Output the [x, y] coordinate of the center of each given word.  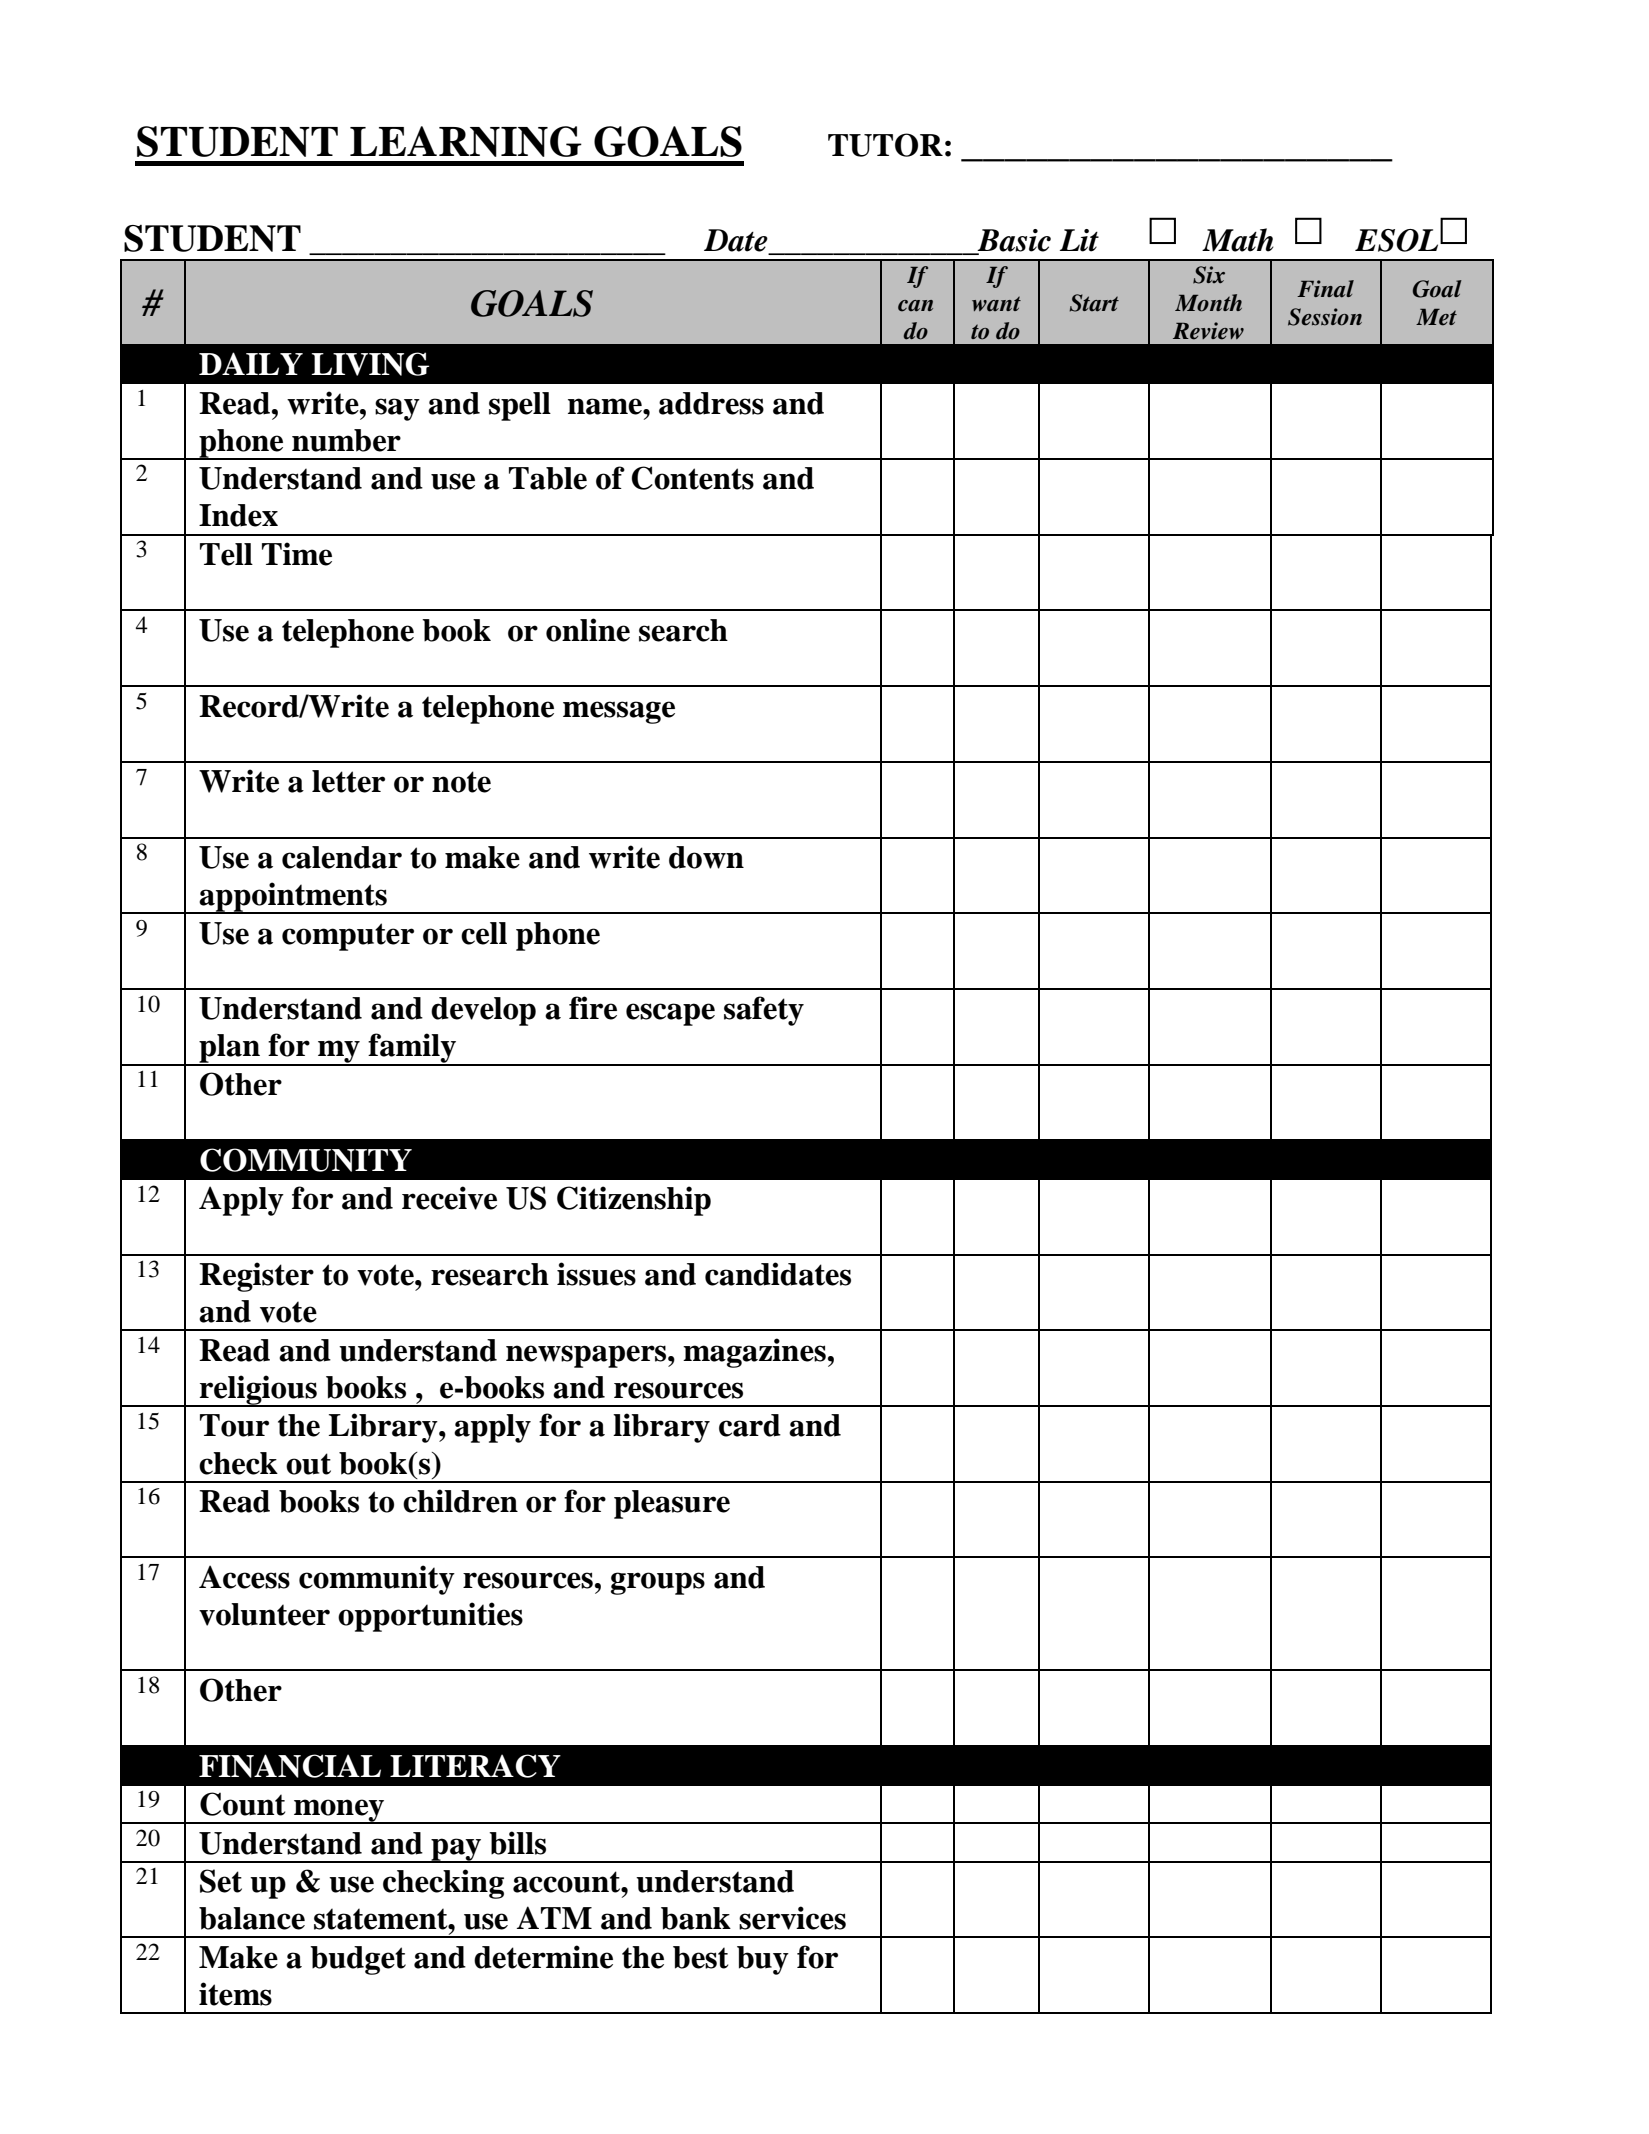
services [792, 1918]
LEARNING [466, 141]
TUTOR [885, 145]
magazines [754, 1353]
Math [1238, 240]
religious [258, 1391]
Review [1208, 331]
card [750, 1425]
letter [348, 781]
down [706, 857]
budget [358, 1960]
